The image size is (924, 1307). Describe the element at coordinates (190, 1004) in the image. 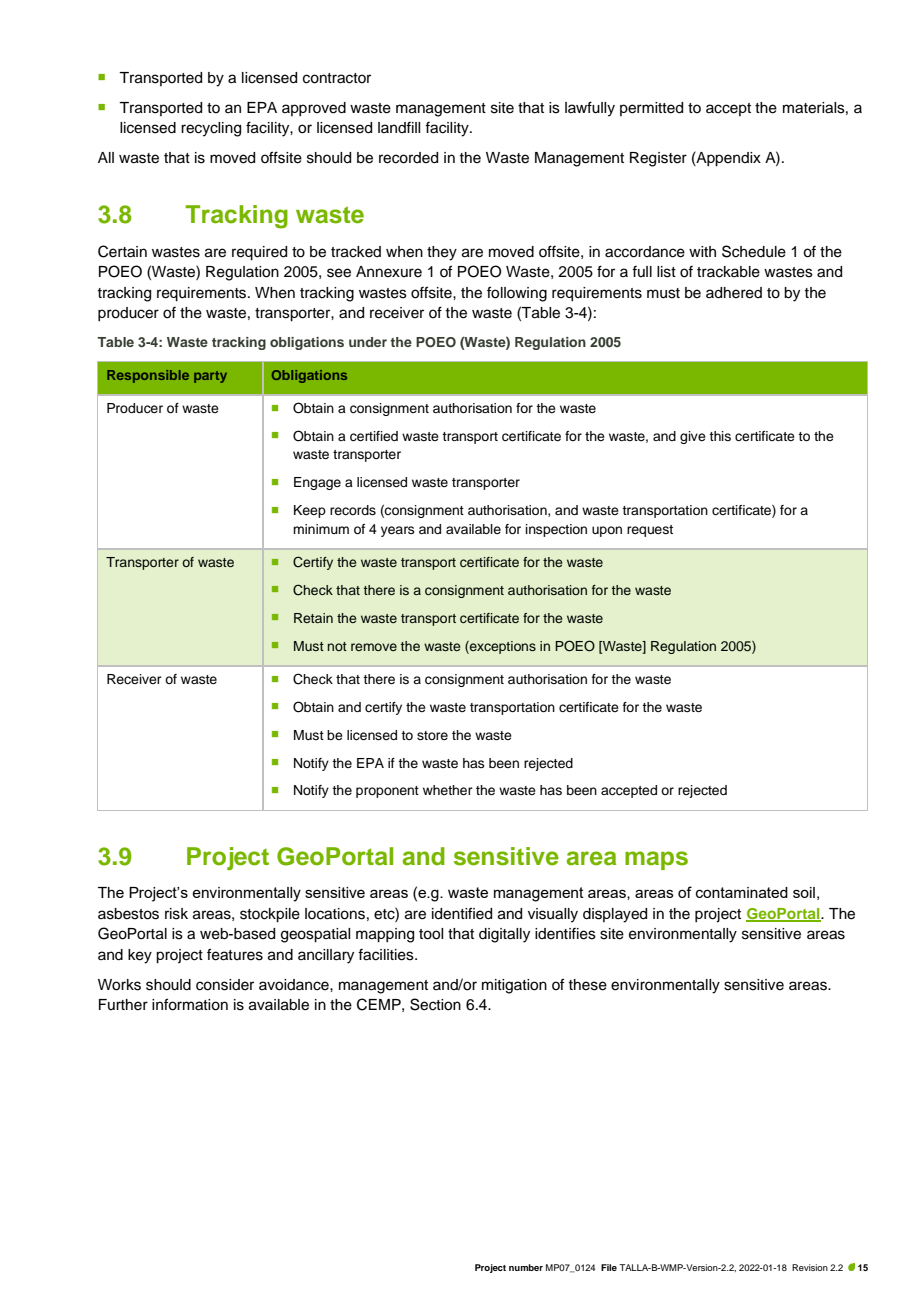

I see `information` at that location.
